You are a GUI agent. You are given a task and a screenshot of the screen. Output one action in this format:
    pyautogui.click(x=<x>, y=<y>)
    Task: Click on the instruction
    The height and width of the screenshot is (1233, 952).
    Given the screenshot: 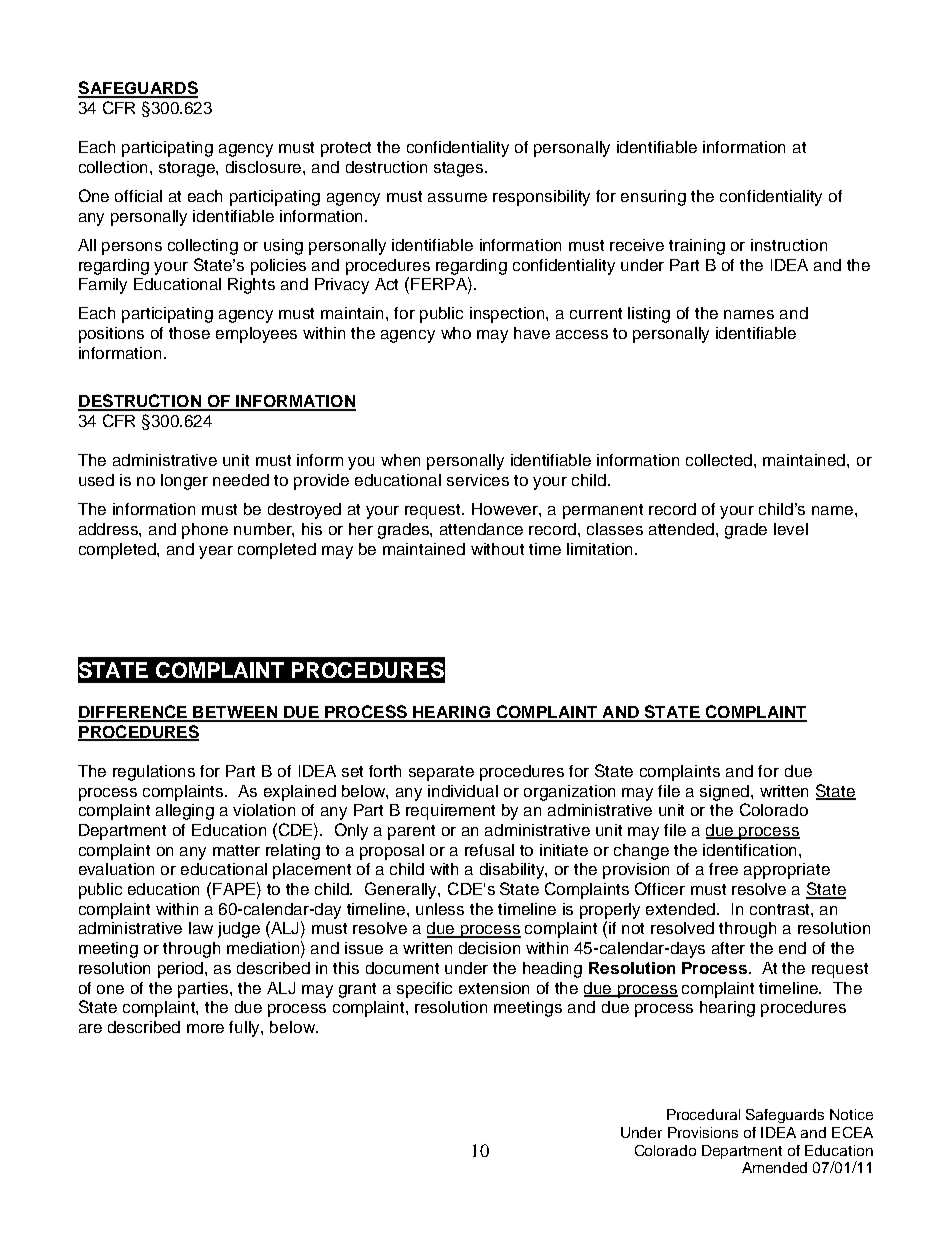 What is the action you would take?
    pyautogui.click(x=789, y=245)
